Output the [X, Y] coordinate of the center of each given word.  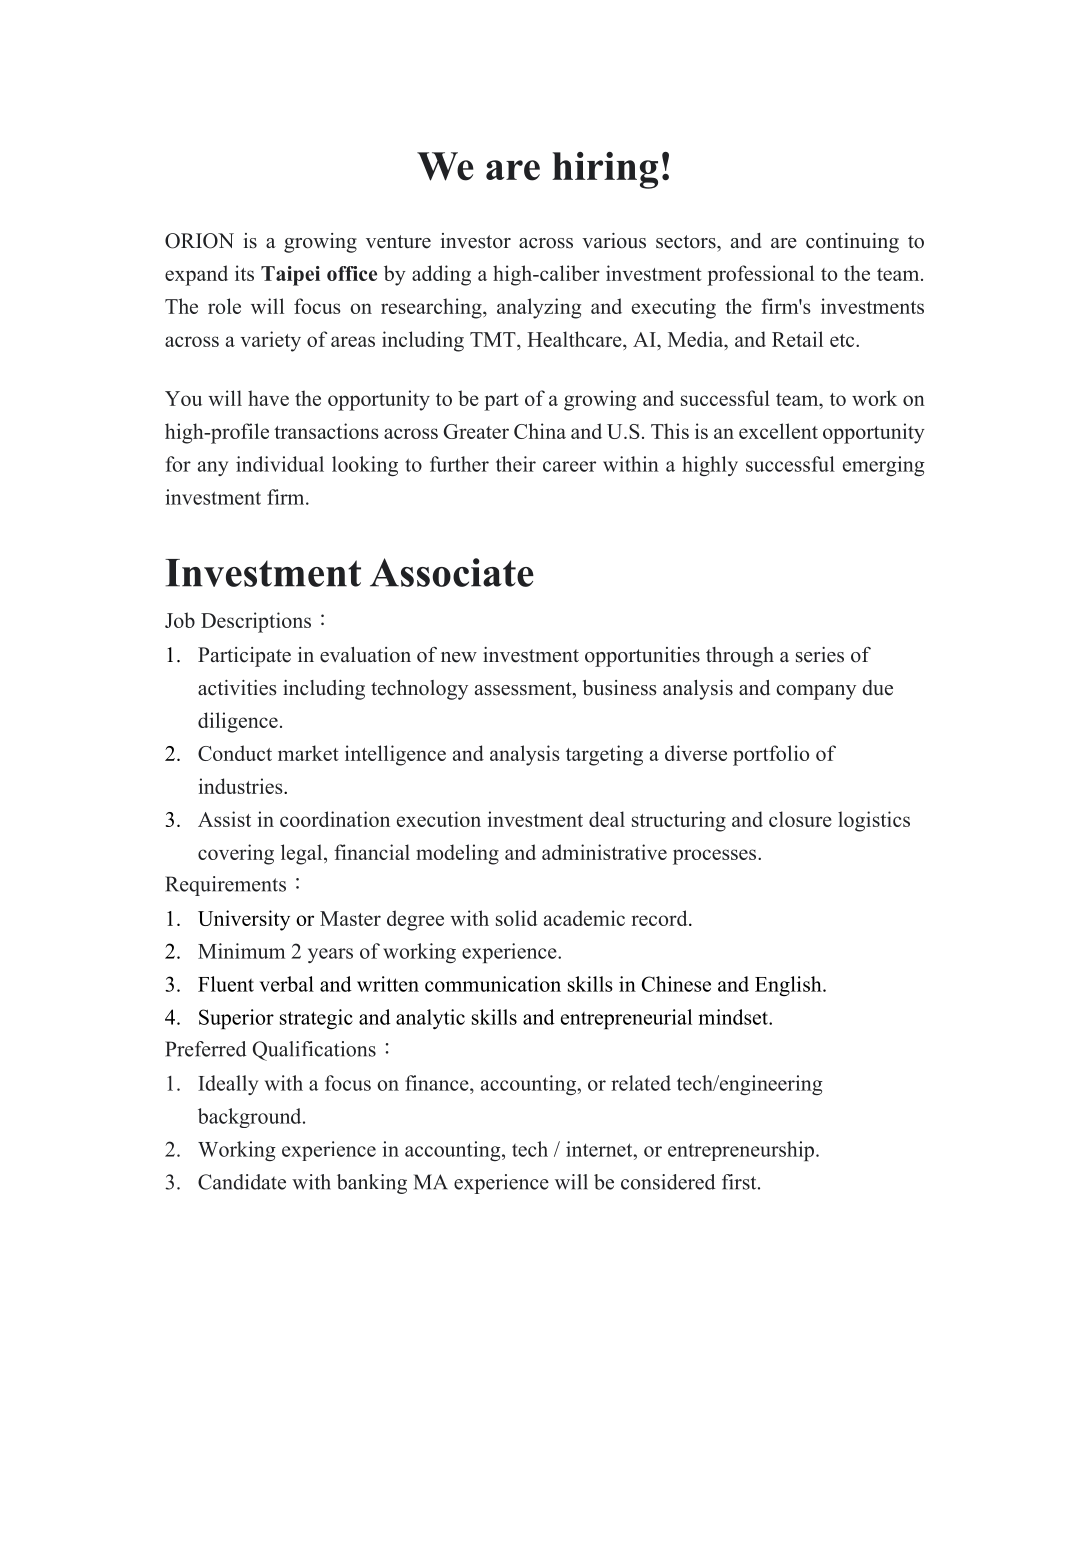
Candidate [242, 1182]
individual [280, 464]
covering [236, 854]
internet [600, 1149]
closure [800, 819]
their [516, 464]
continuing [852, 243]
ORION [199, 241]
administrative [604, 852]
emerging [884, 466]
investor [475, 241]
